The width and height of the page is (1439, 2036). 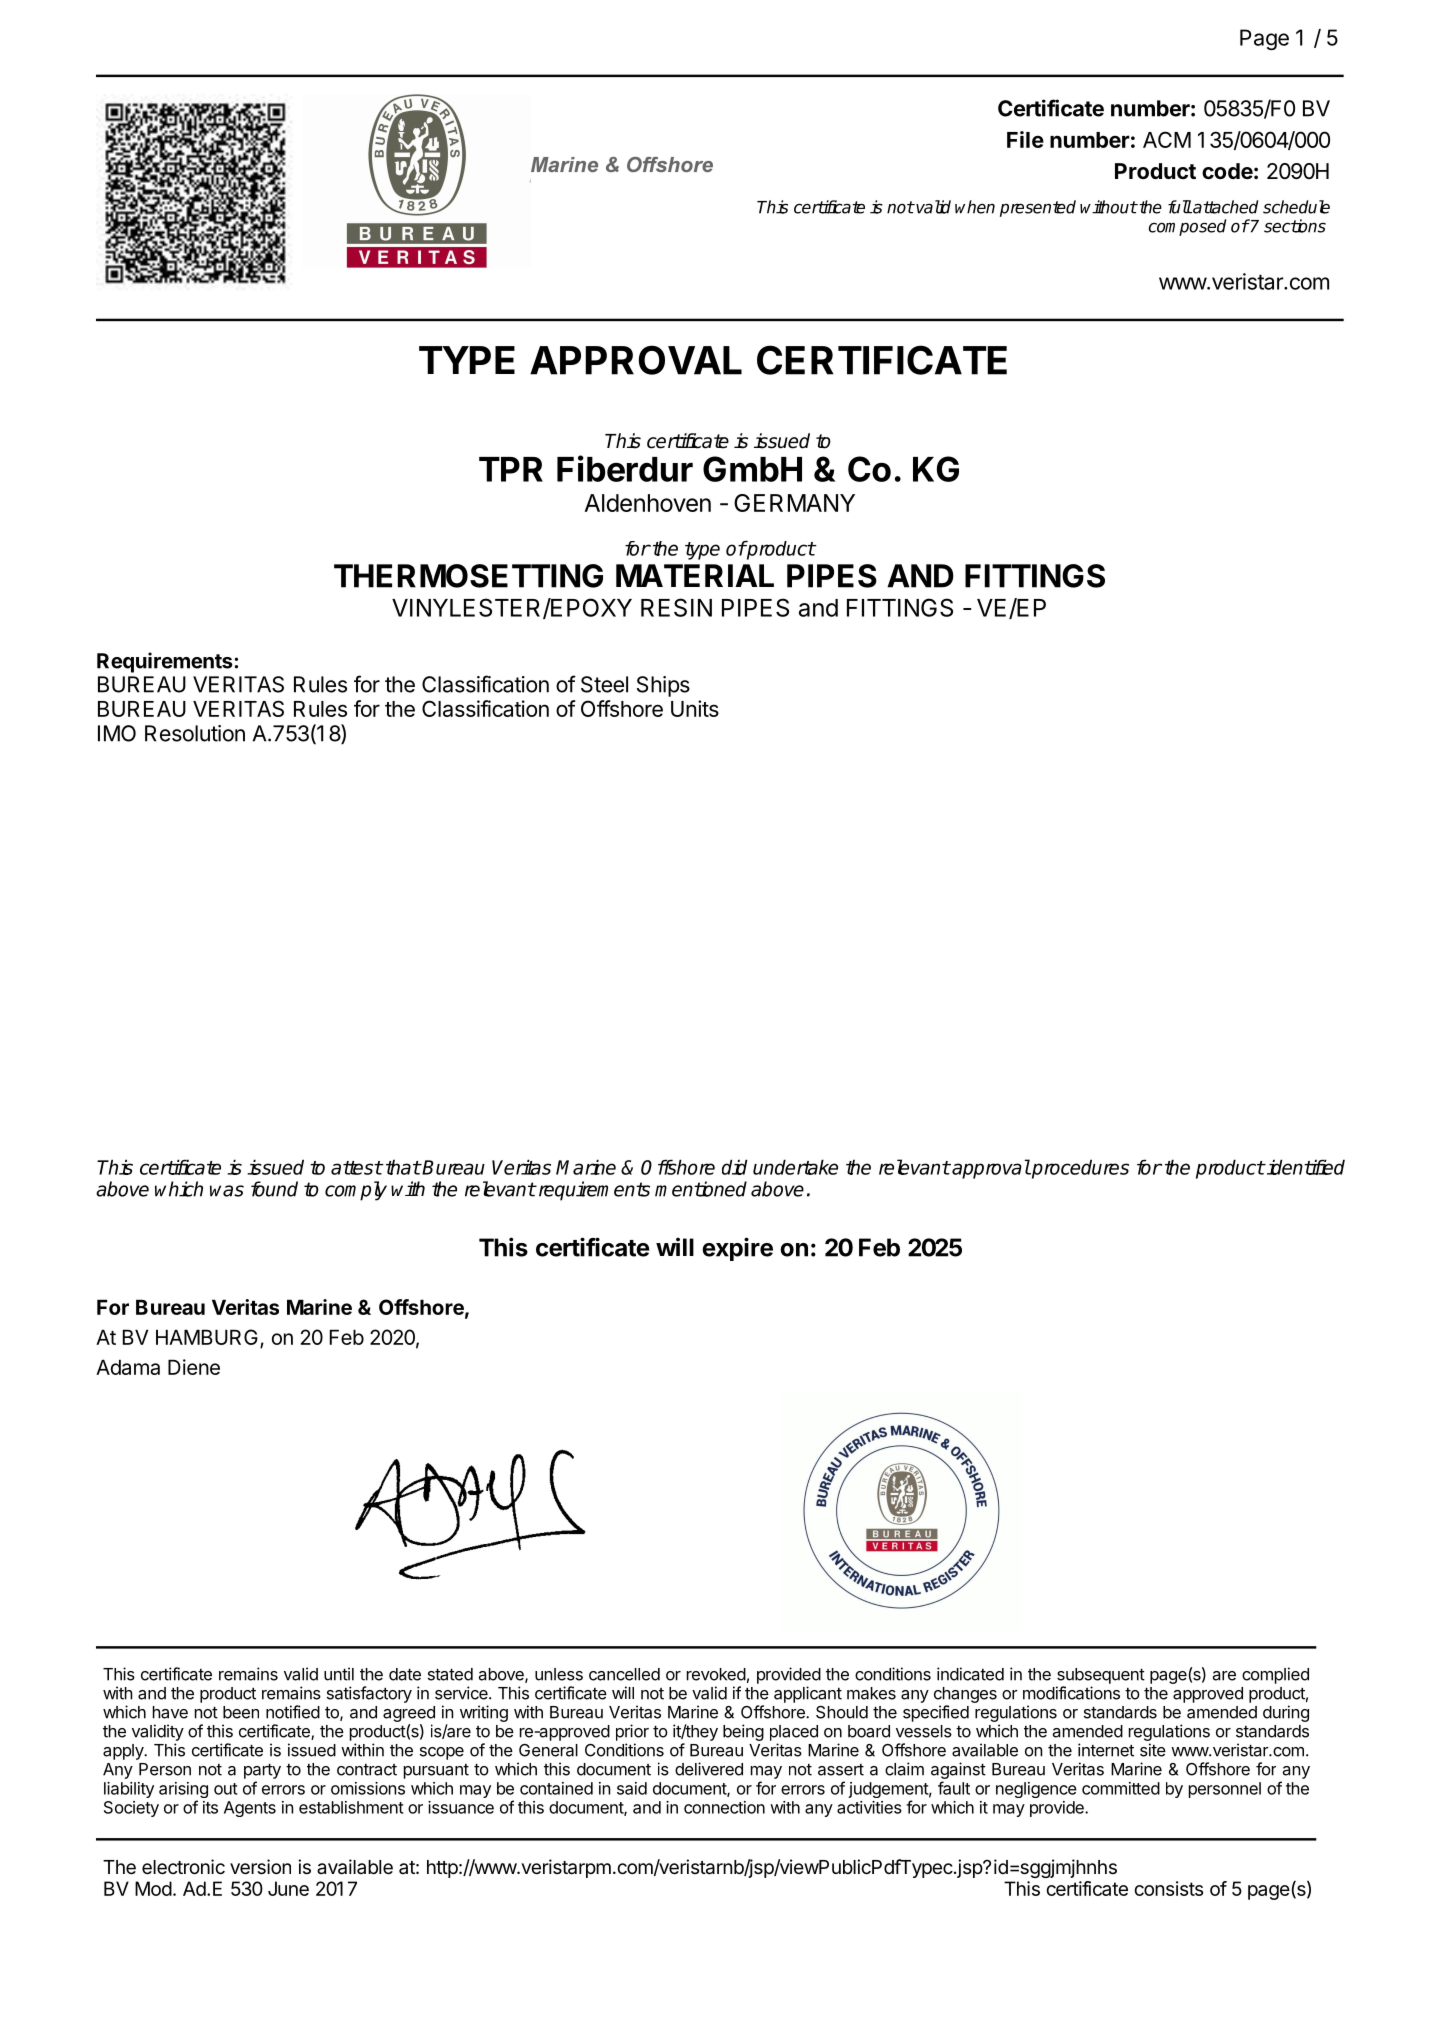 I want to click on when, so click(x=975, y=207).
